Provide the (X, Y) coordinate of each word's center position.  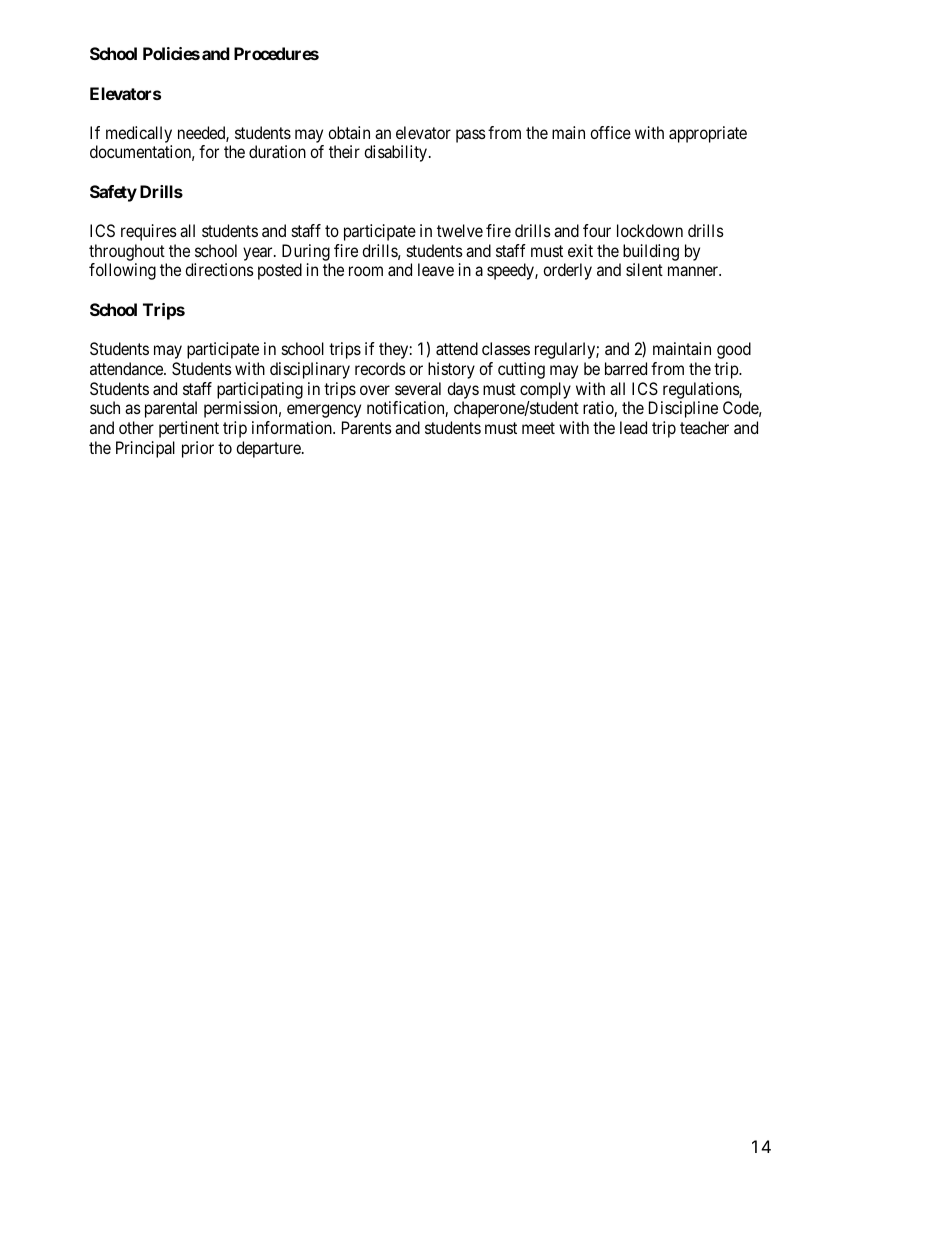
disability (397, 153)
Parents (367, 427)
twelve (460, 230)
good (734, 350)
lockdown (650, 230)
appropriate (708, 134)
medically (139, 136)
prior (198, 449)
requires (149, 232)
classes (506, 348)
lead (633, 427)
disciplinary (310, 370)
